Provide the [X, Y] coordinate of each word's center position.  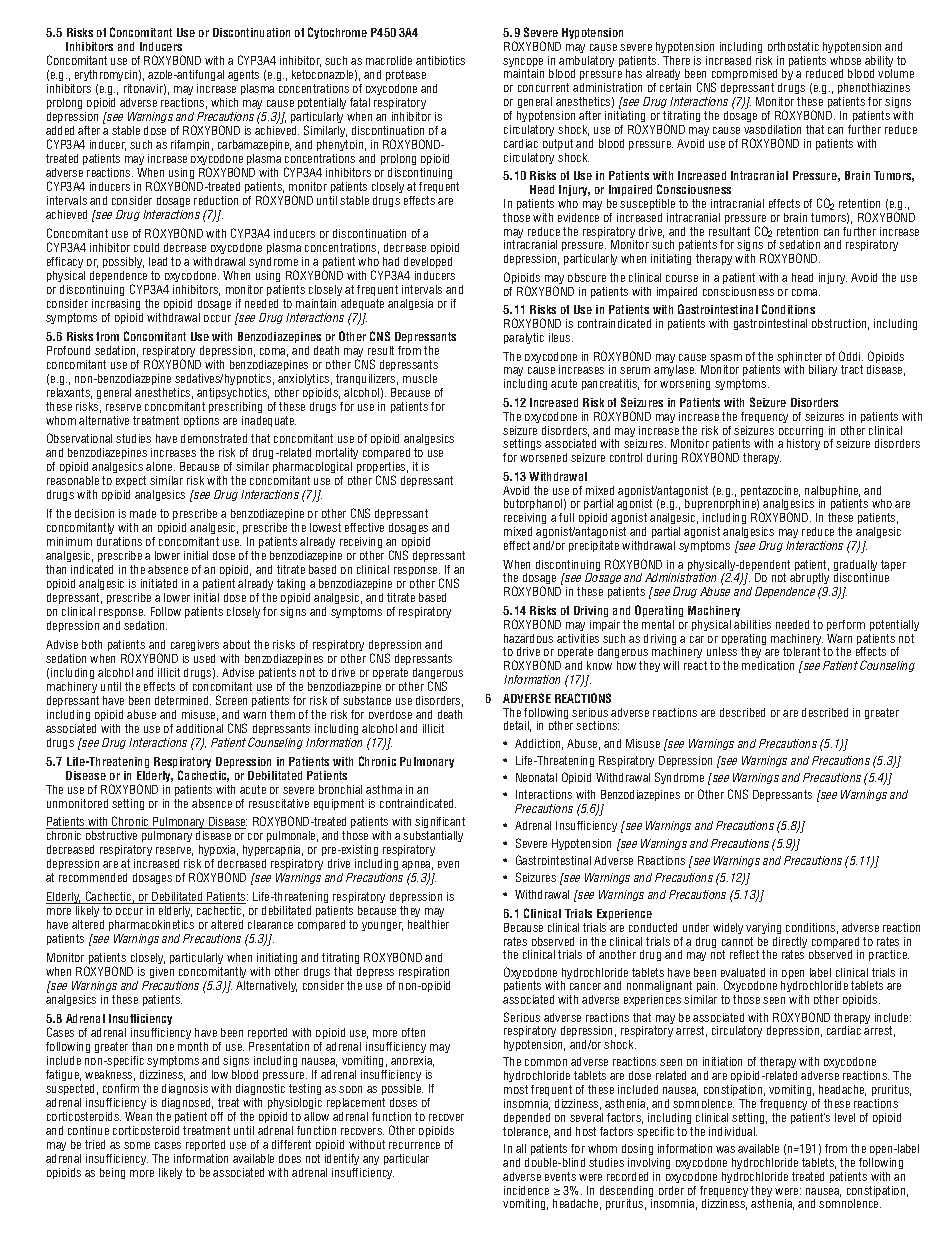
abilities [752, 624]
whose [845, 60]
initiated [159, 583]
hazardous [528, 638]
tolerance [526, 1132]
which [224, 102]
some [137, 1145]
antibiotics [440, 60]
